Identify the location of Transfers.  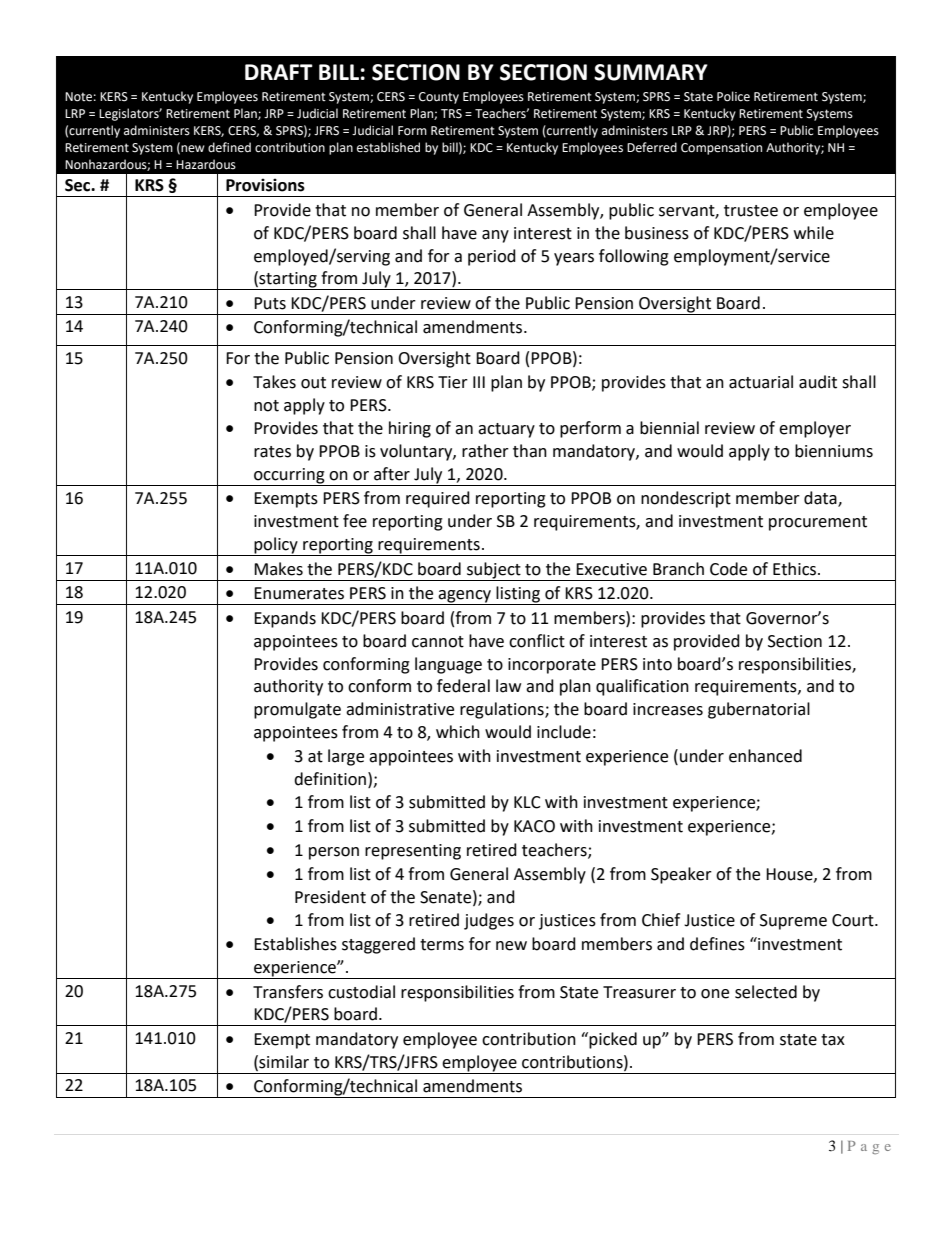
(288, 992).
